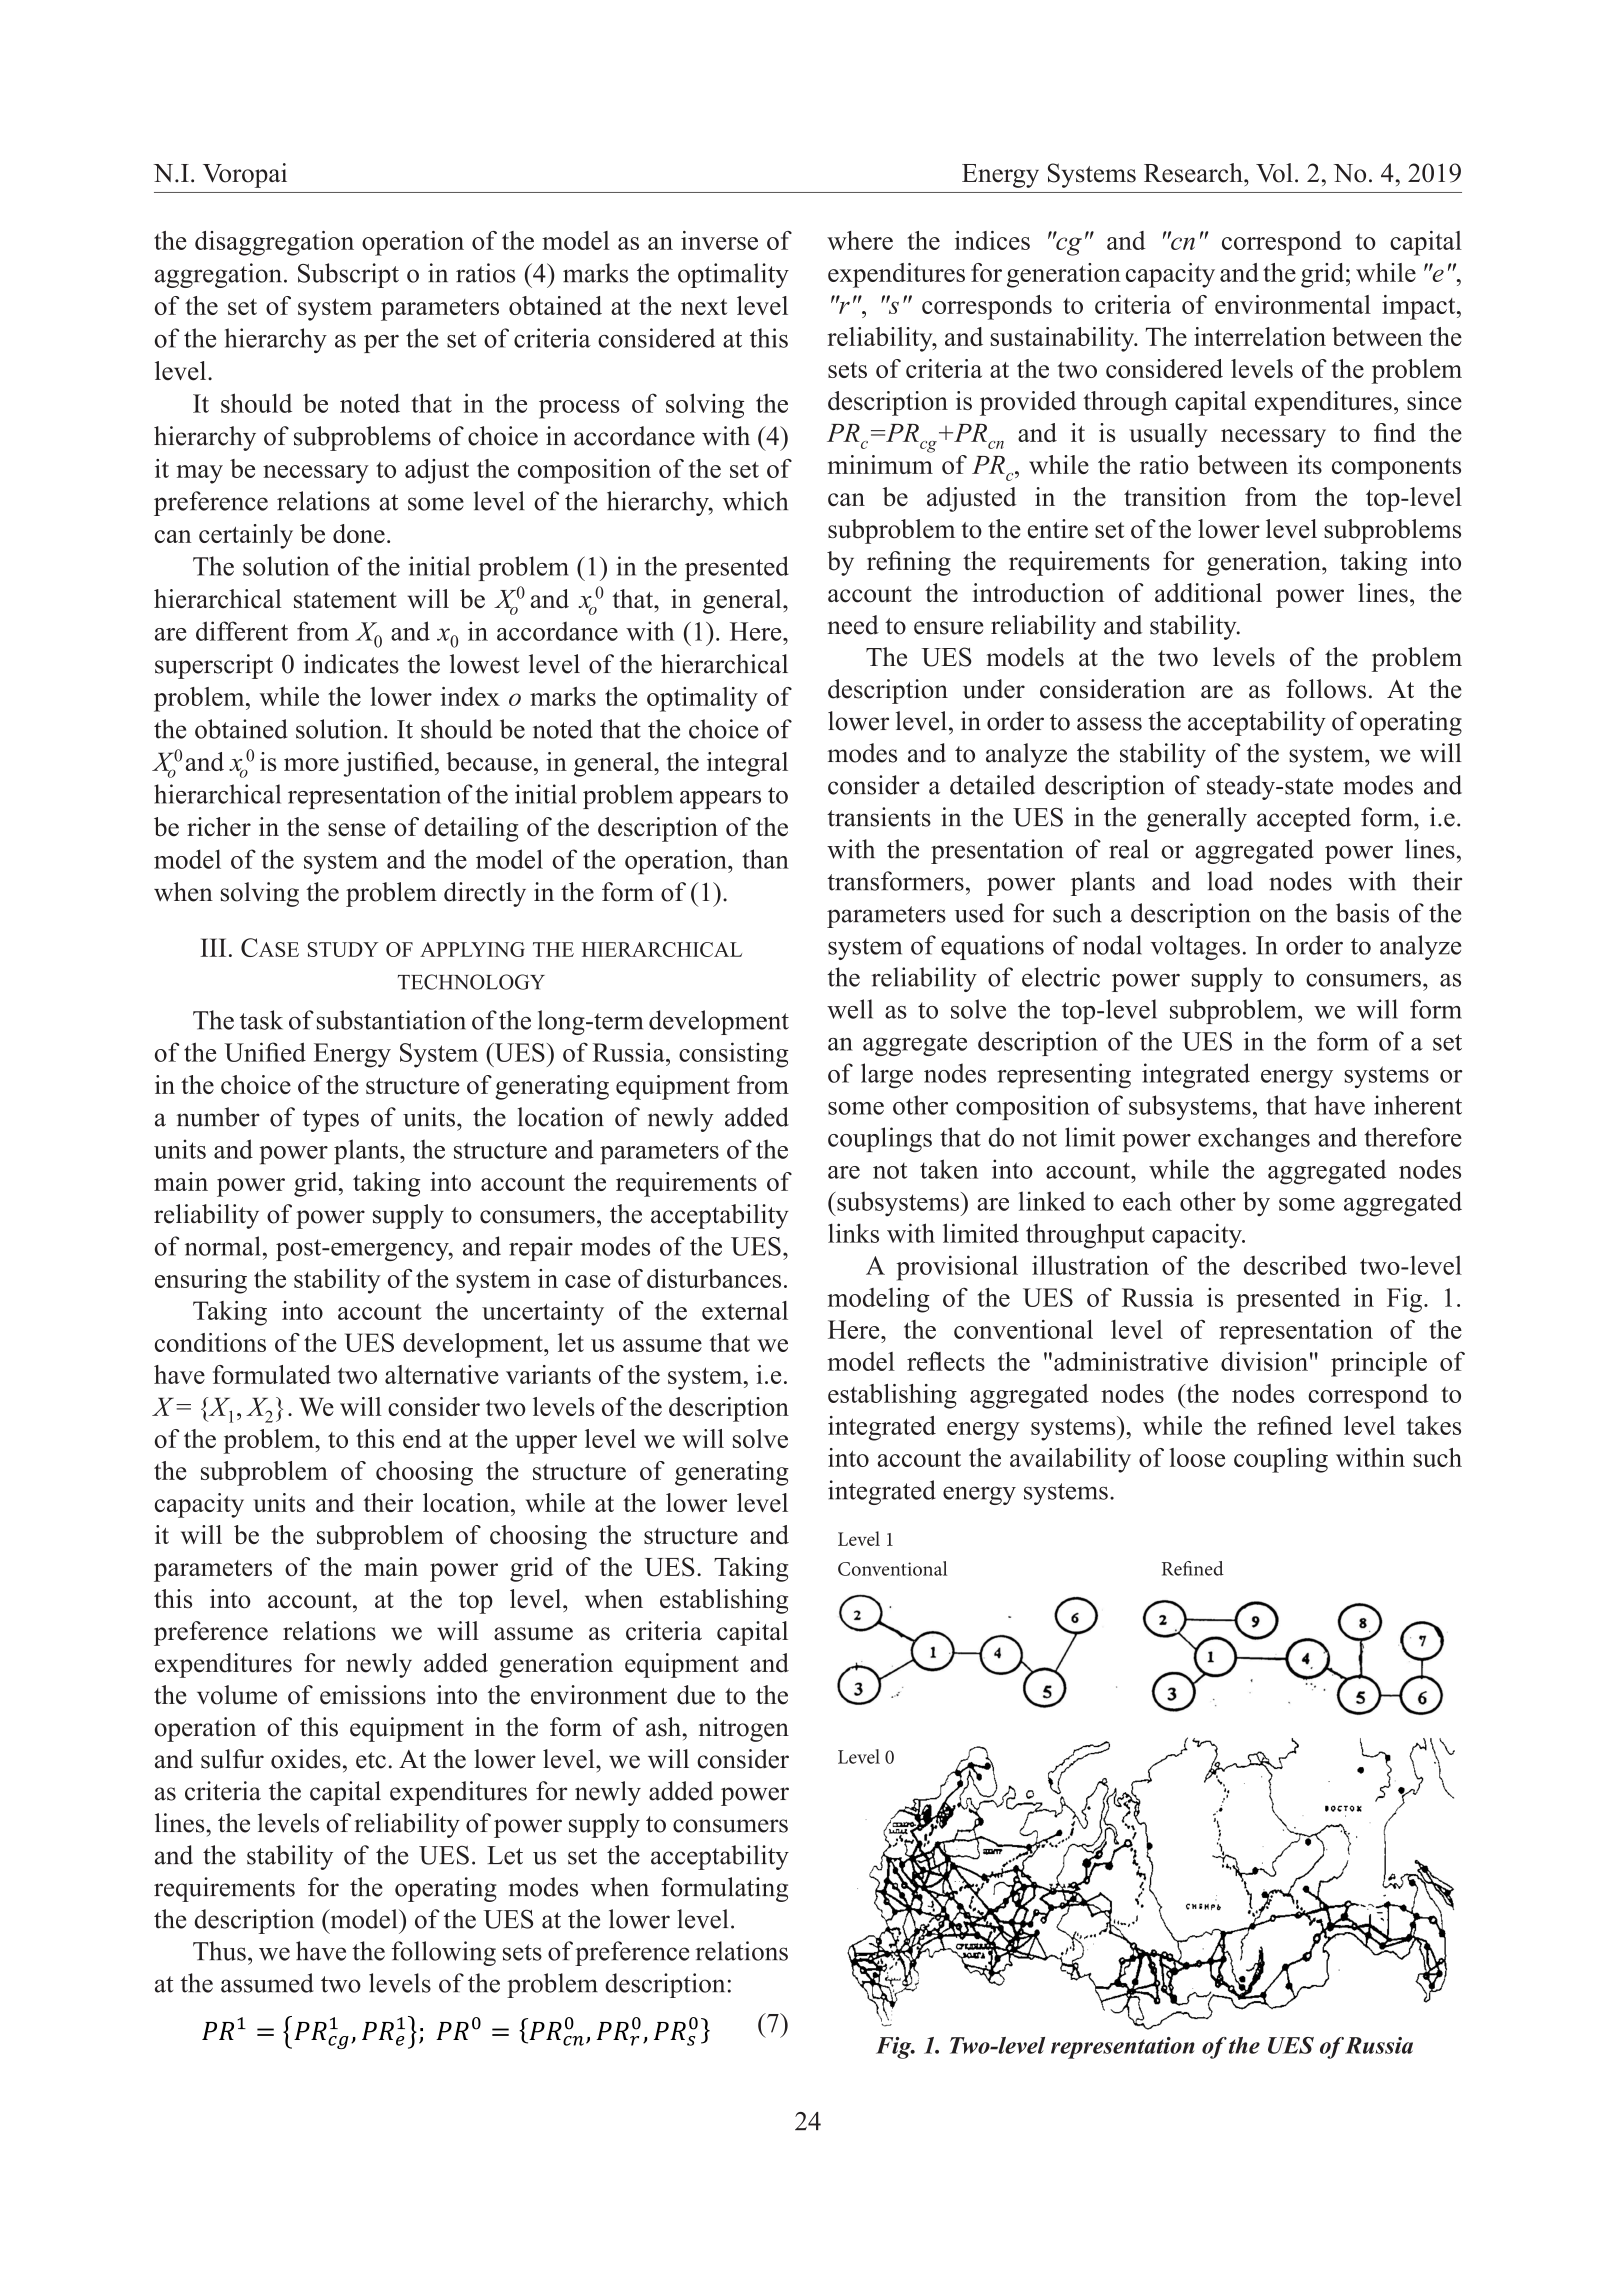 This screenshot has width=1616, height=2285. I want to click on exchanges, so click(1254, 1140).
